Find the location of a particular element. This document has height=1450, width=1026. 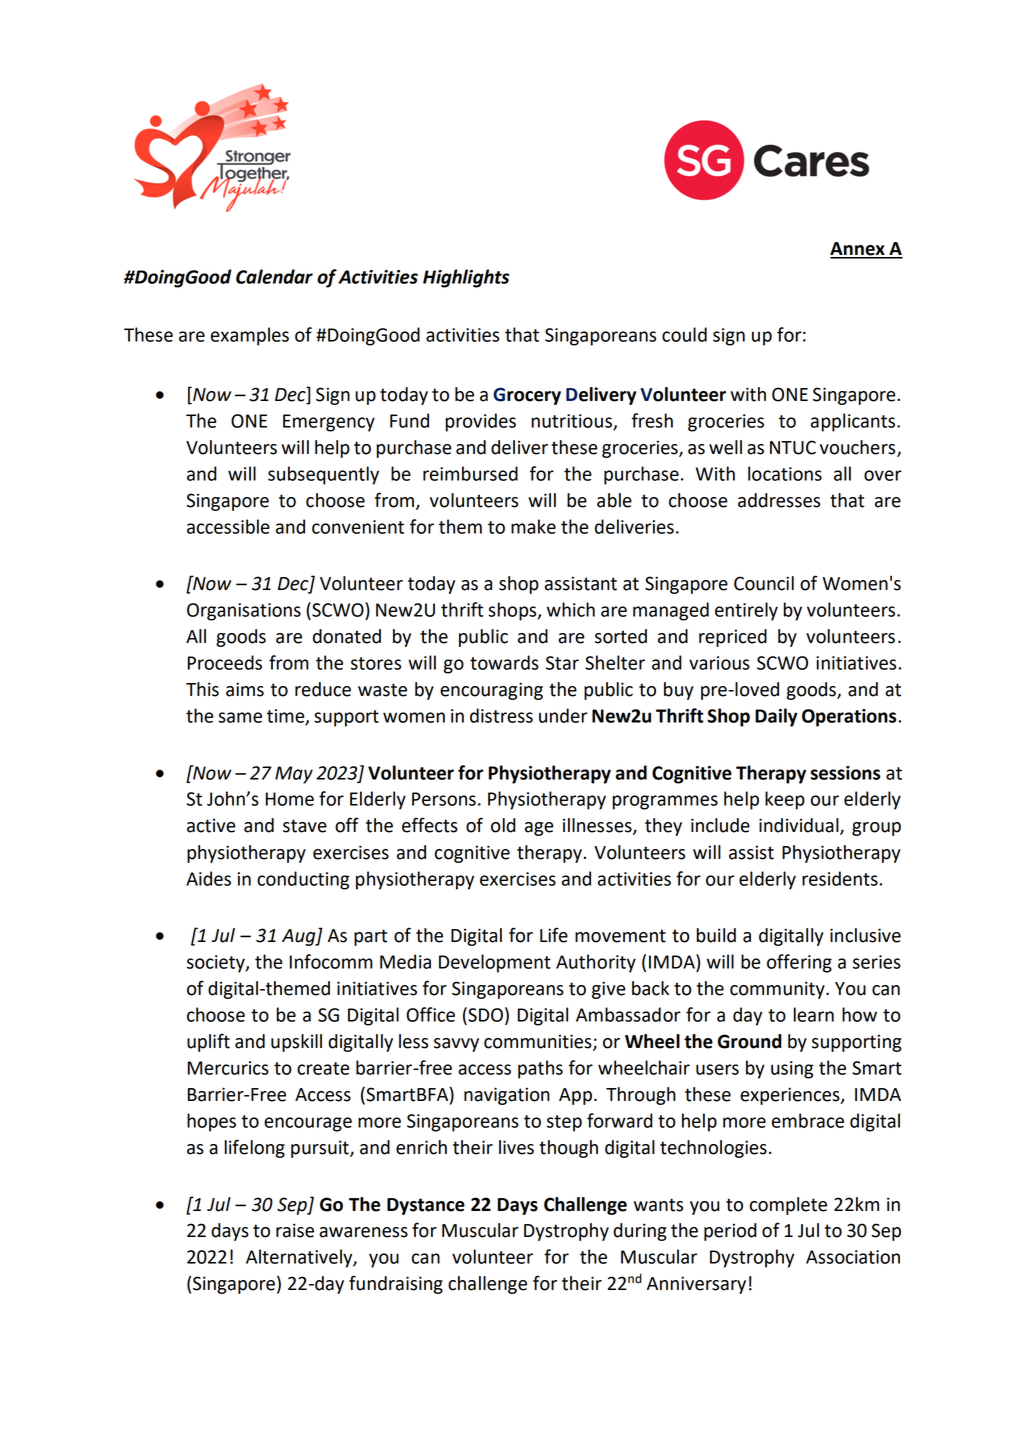

raise is located at coordinates (295, 1230).
